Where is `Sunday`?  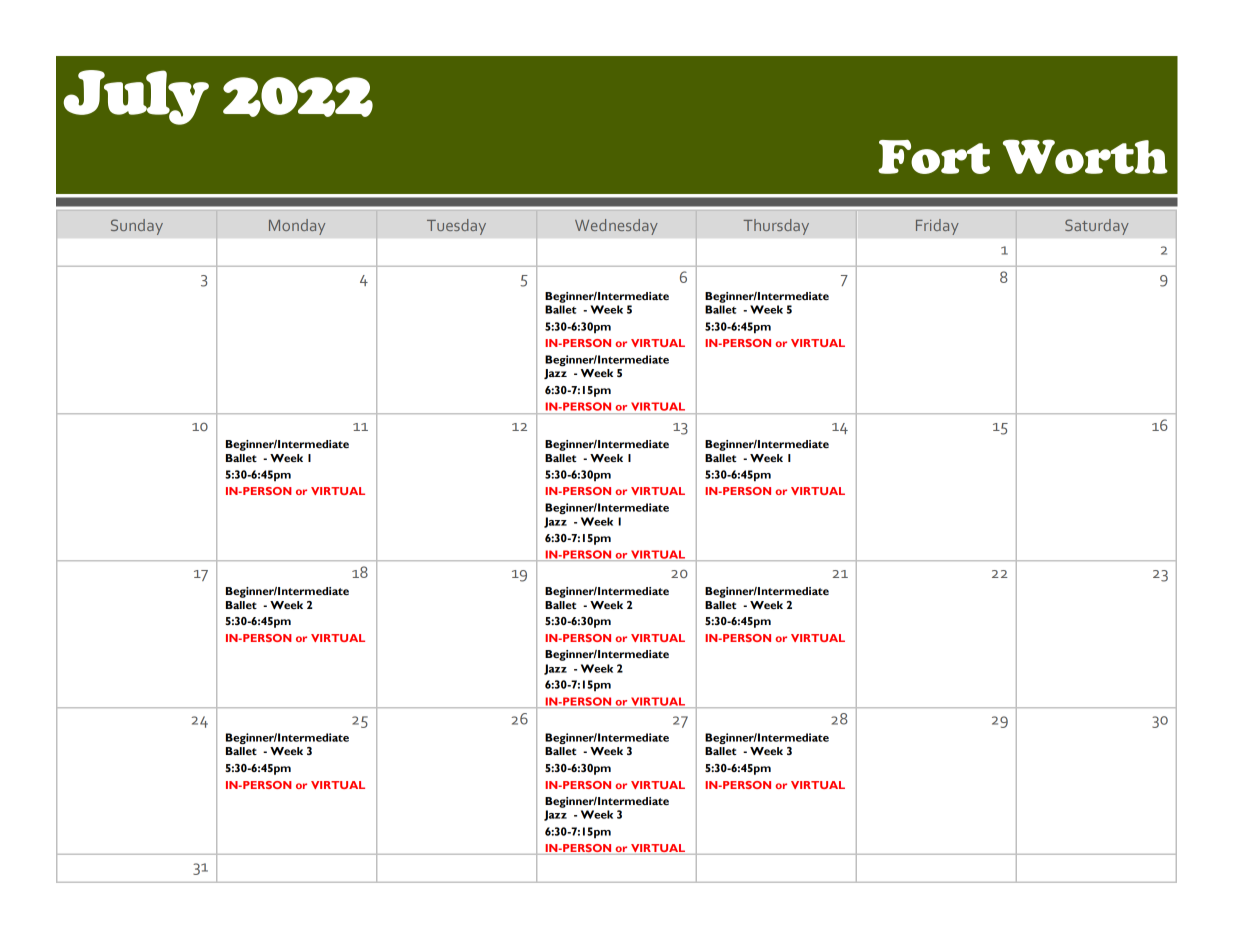 Sunday is located at coordinates (137, 227).
